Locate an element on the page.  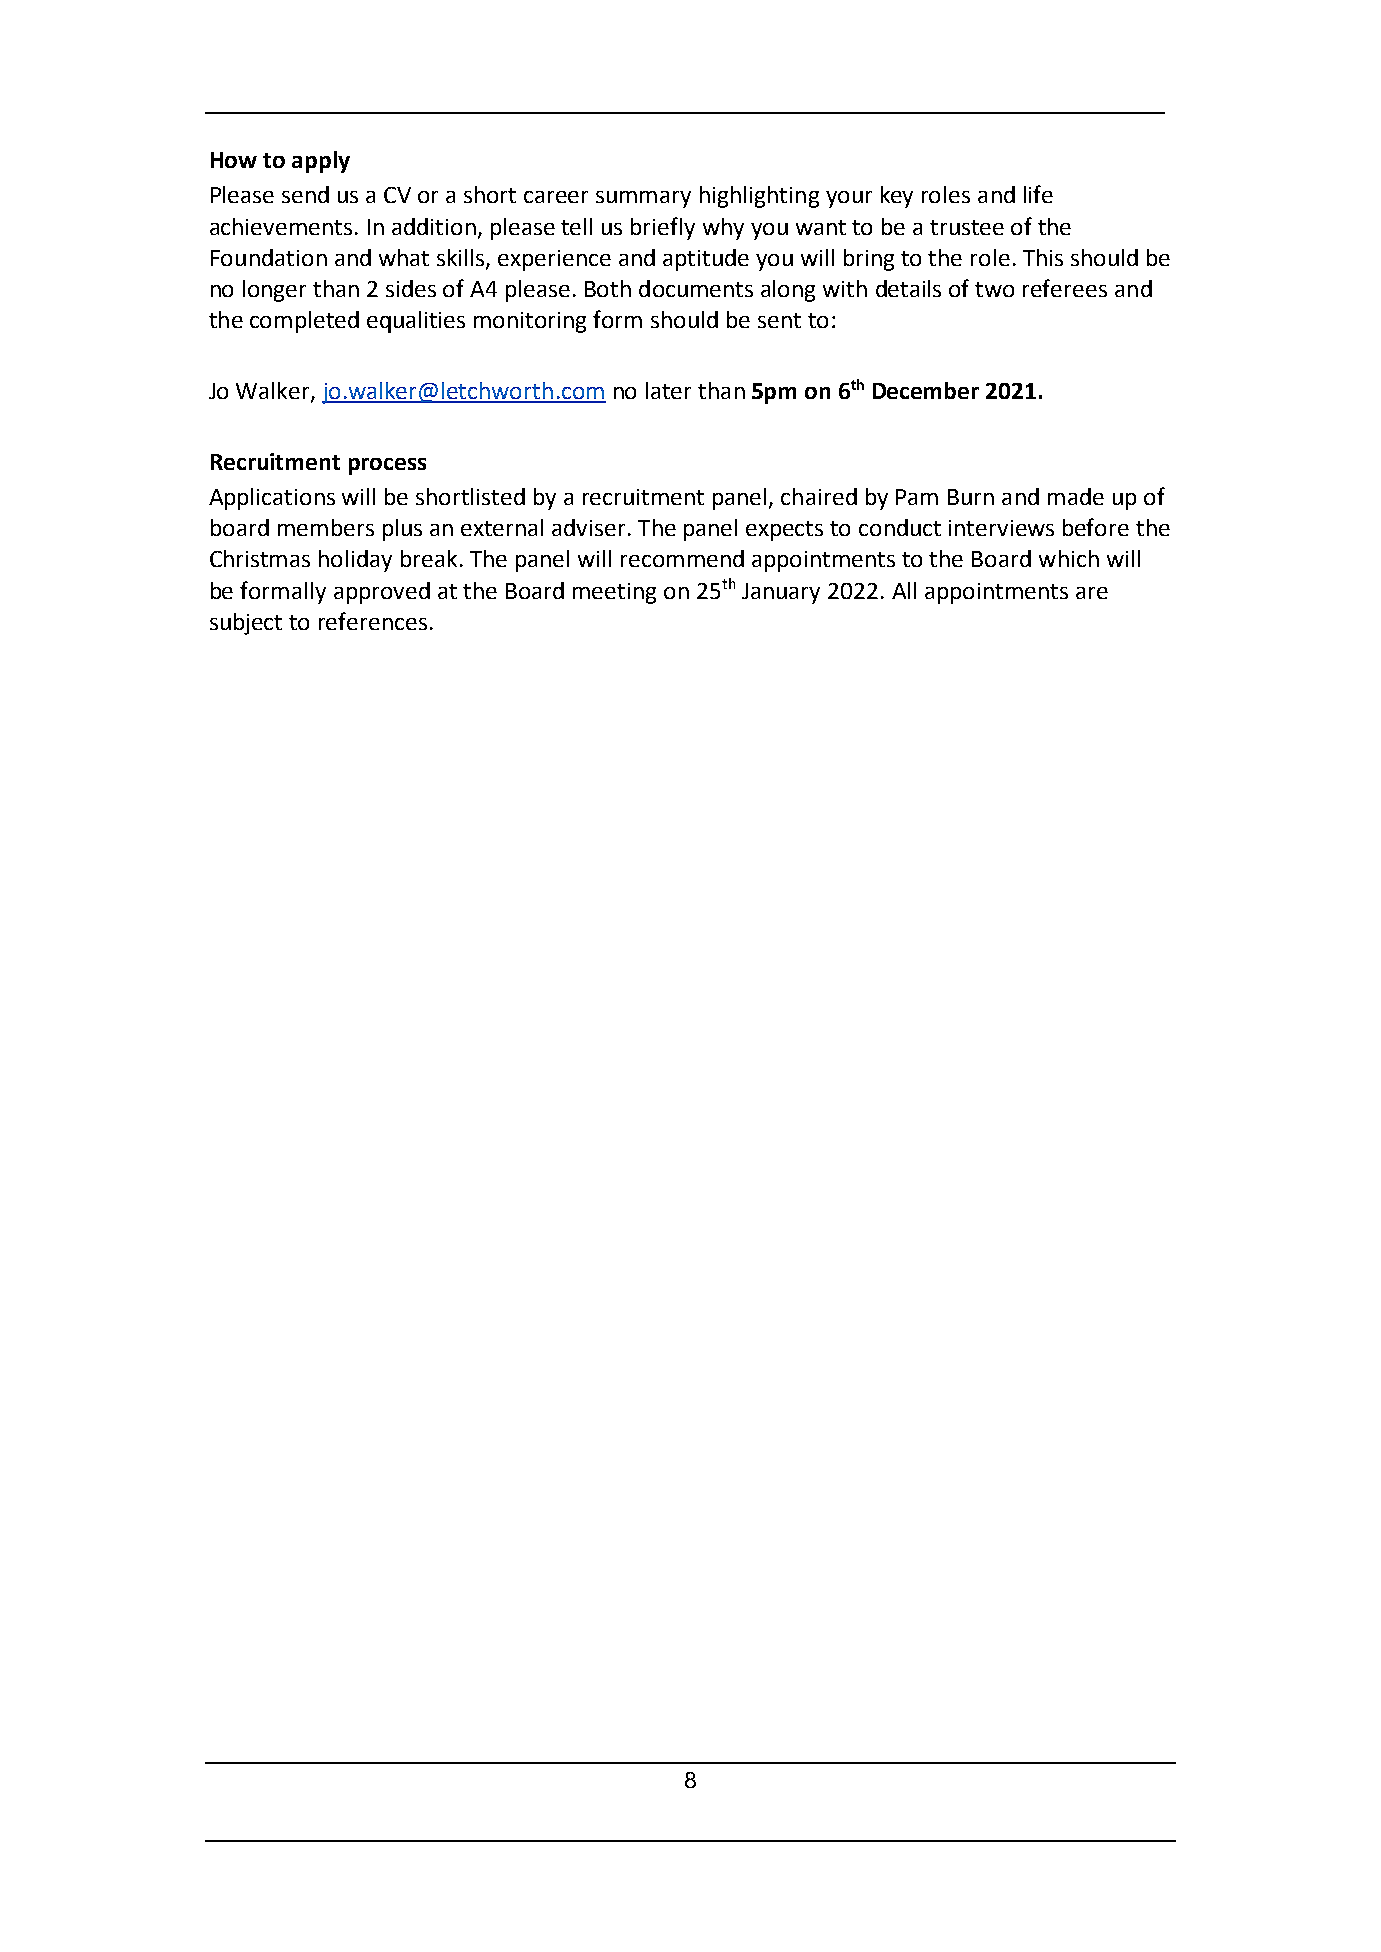
sent is located at coordinates (779, 320).
